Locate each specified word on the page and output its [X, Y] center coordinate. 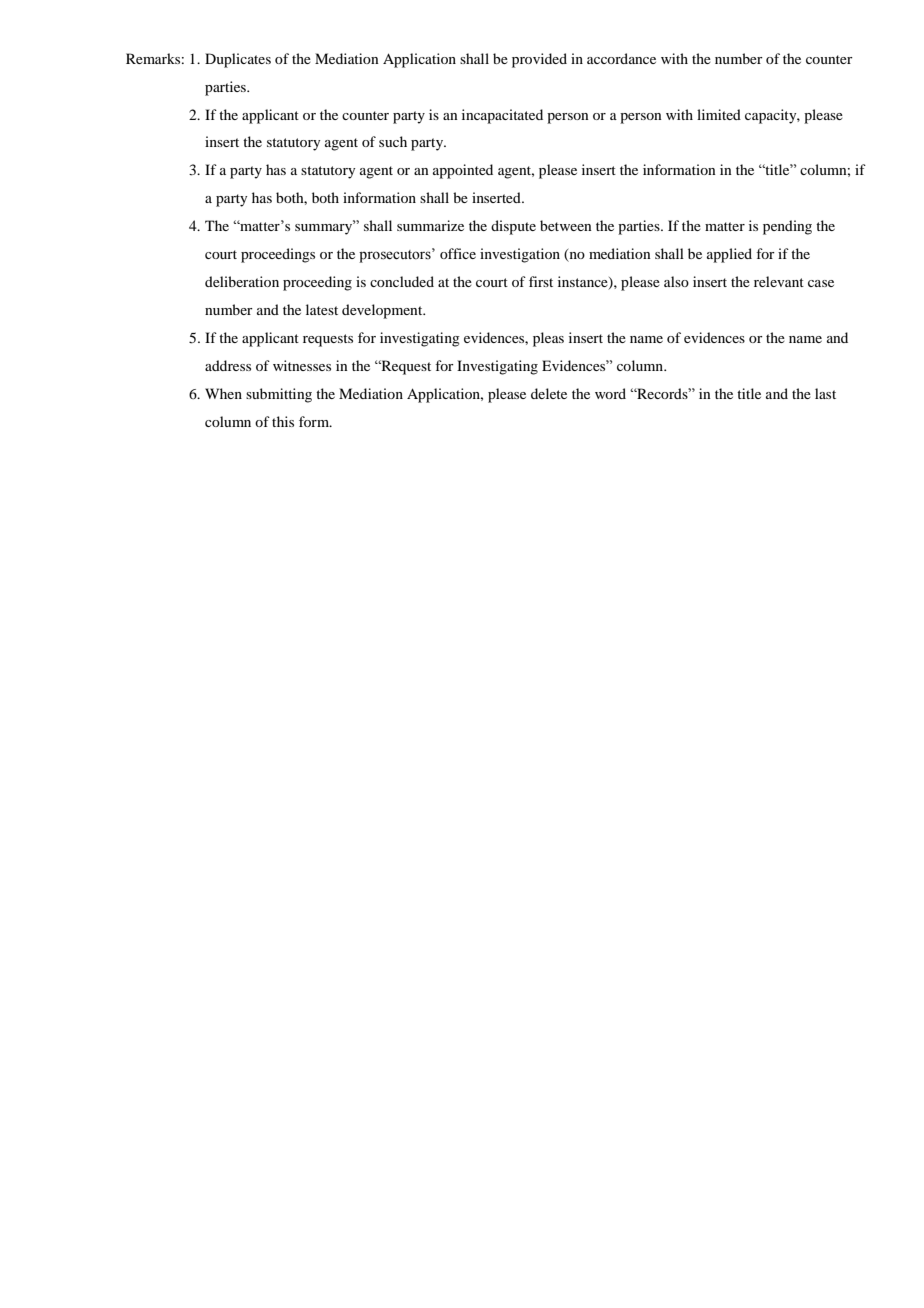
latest [322, 309]
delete [549, 393]
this [283, 421]
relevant [779, 281]
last [825, 393]
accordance [621, 58]
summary [325, 228]
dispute [513, 227]
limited [719, 114]
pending [787, 227]
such [393, 141]
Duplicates [238, 60]
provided [539, 60]
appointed [463, 171]
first [541, 281]
